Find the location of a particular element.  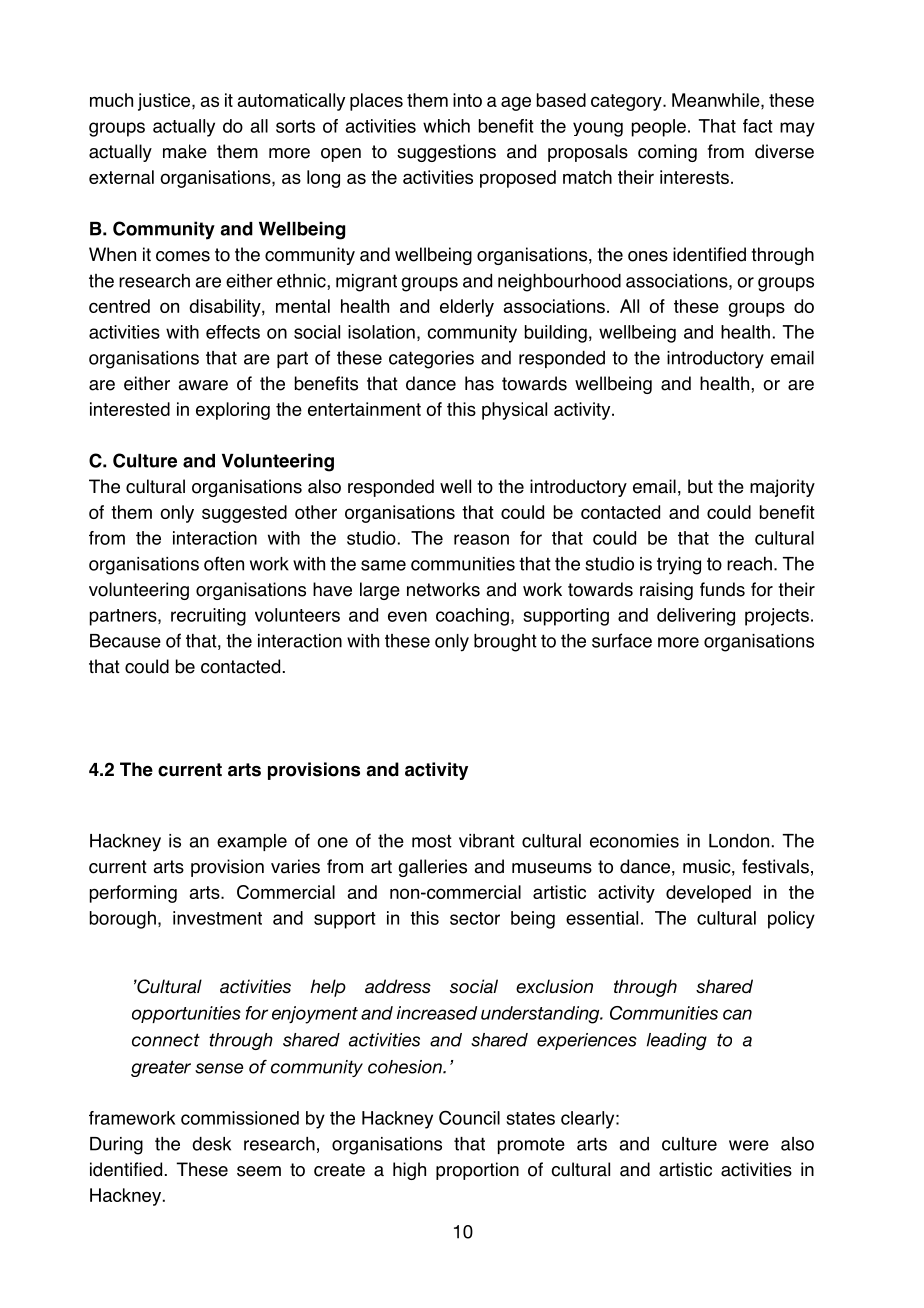

which is located at coordinates (446, 126).
